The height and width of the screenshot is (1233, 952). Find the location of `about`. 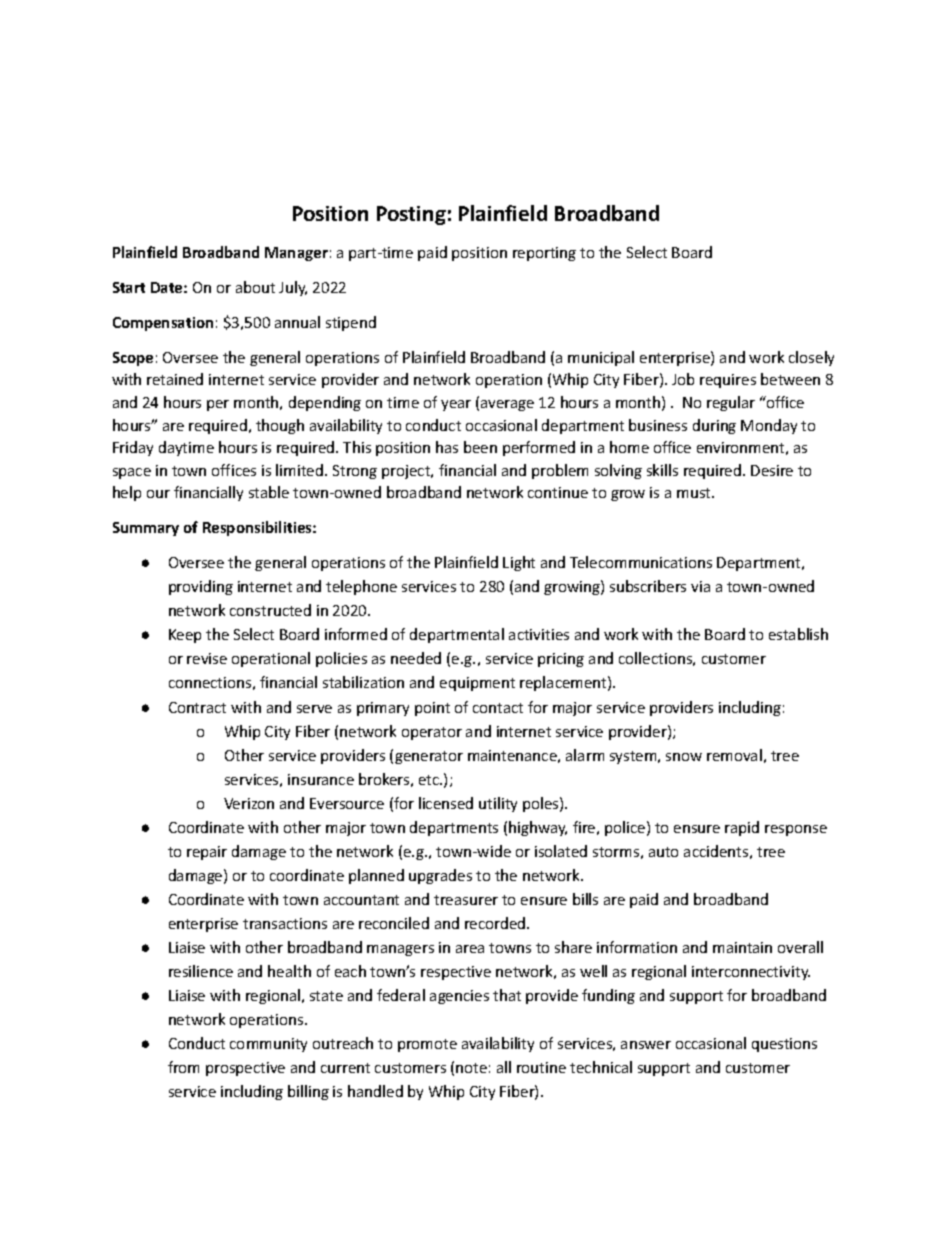

about is located at coordinates (255, 287).
